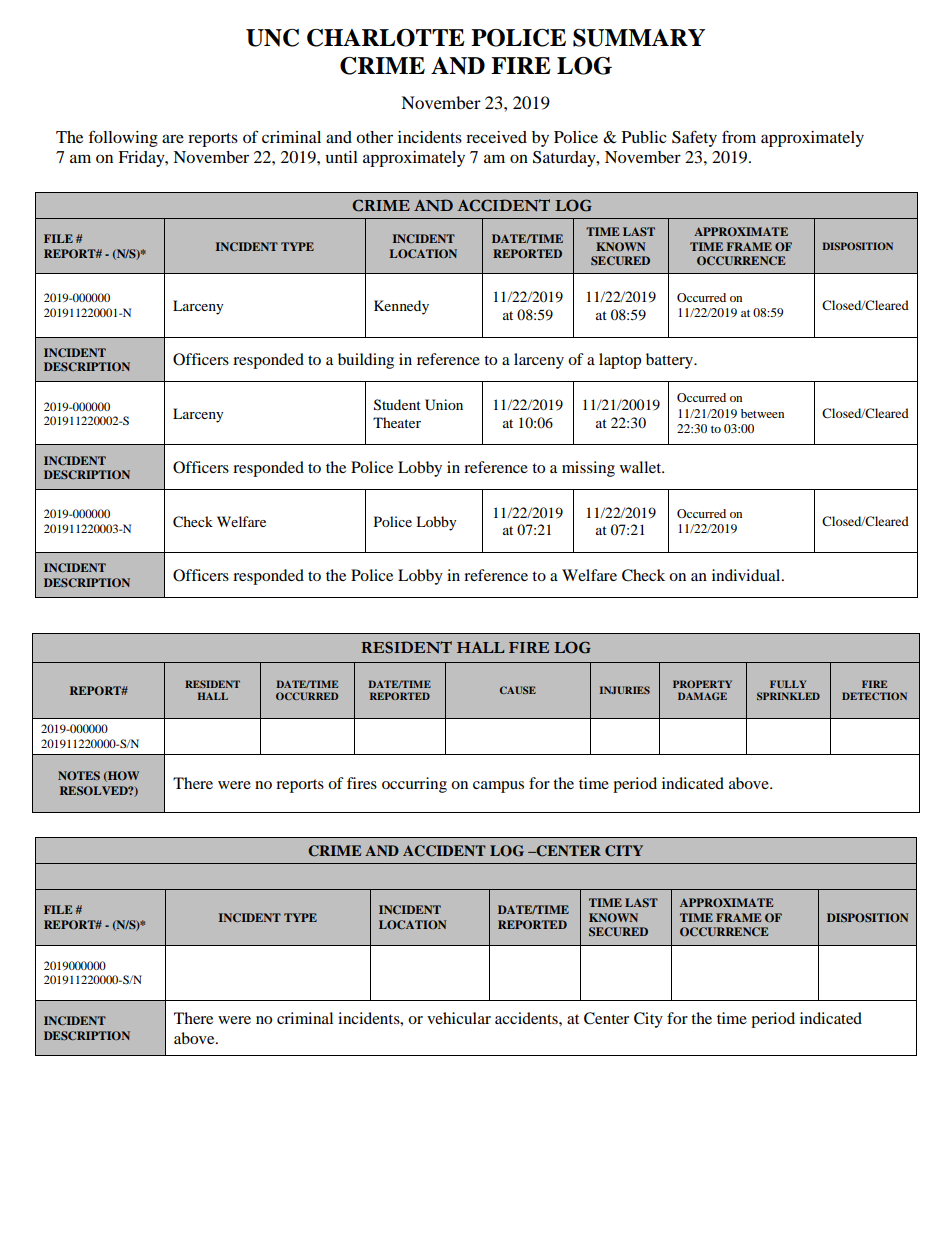 Image resolution: width=952 pixels, height=1233 pixels. Describe the element at coordinates (588, 469) in the page. I see `missing` at that location.
